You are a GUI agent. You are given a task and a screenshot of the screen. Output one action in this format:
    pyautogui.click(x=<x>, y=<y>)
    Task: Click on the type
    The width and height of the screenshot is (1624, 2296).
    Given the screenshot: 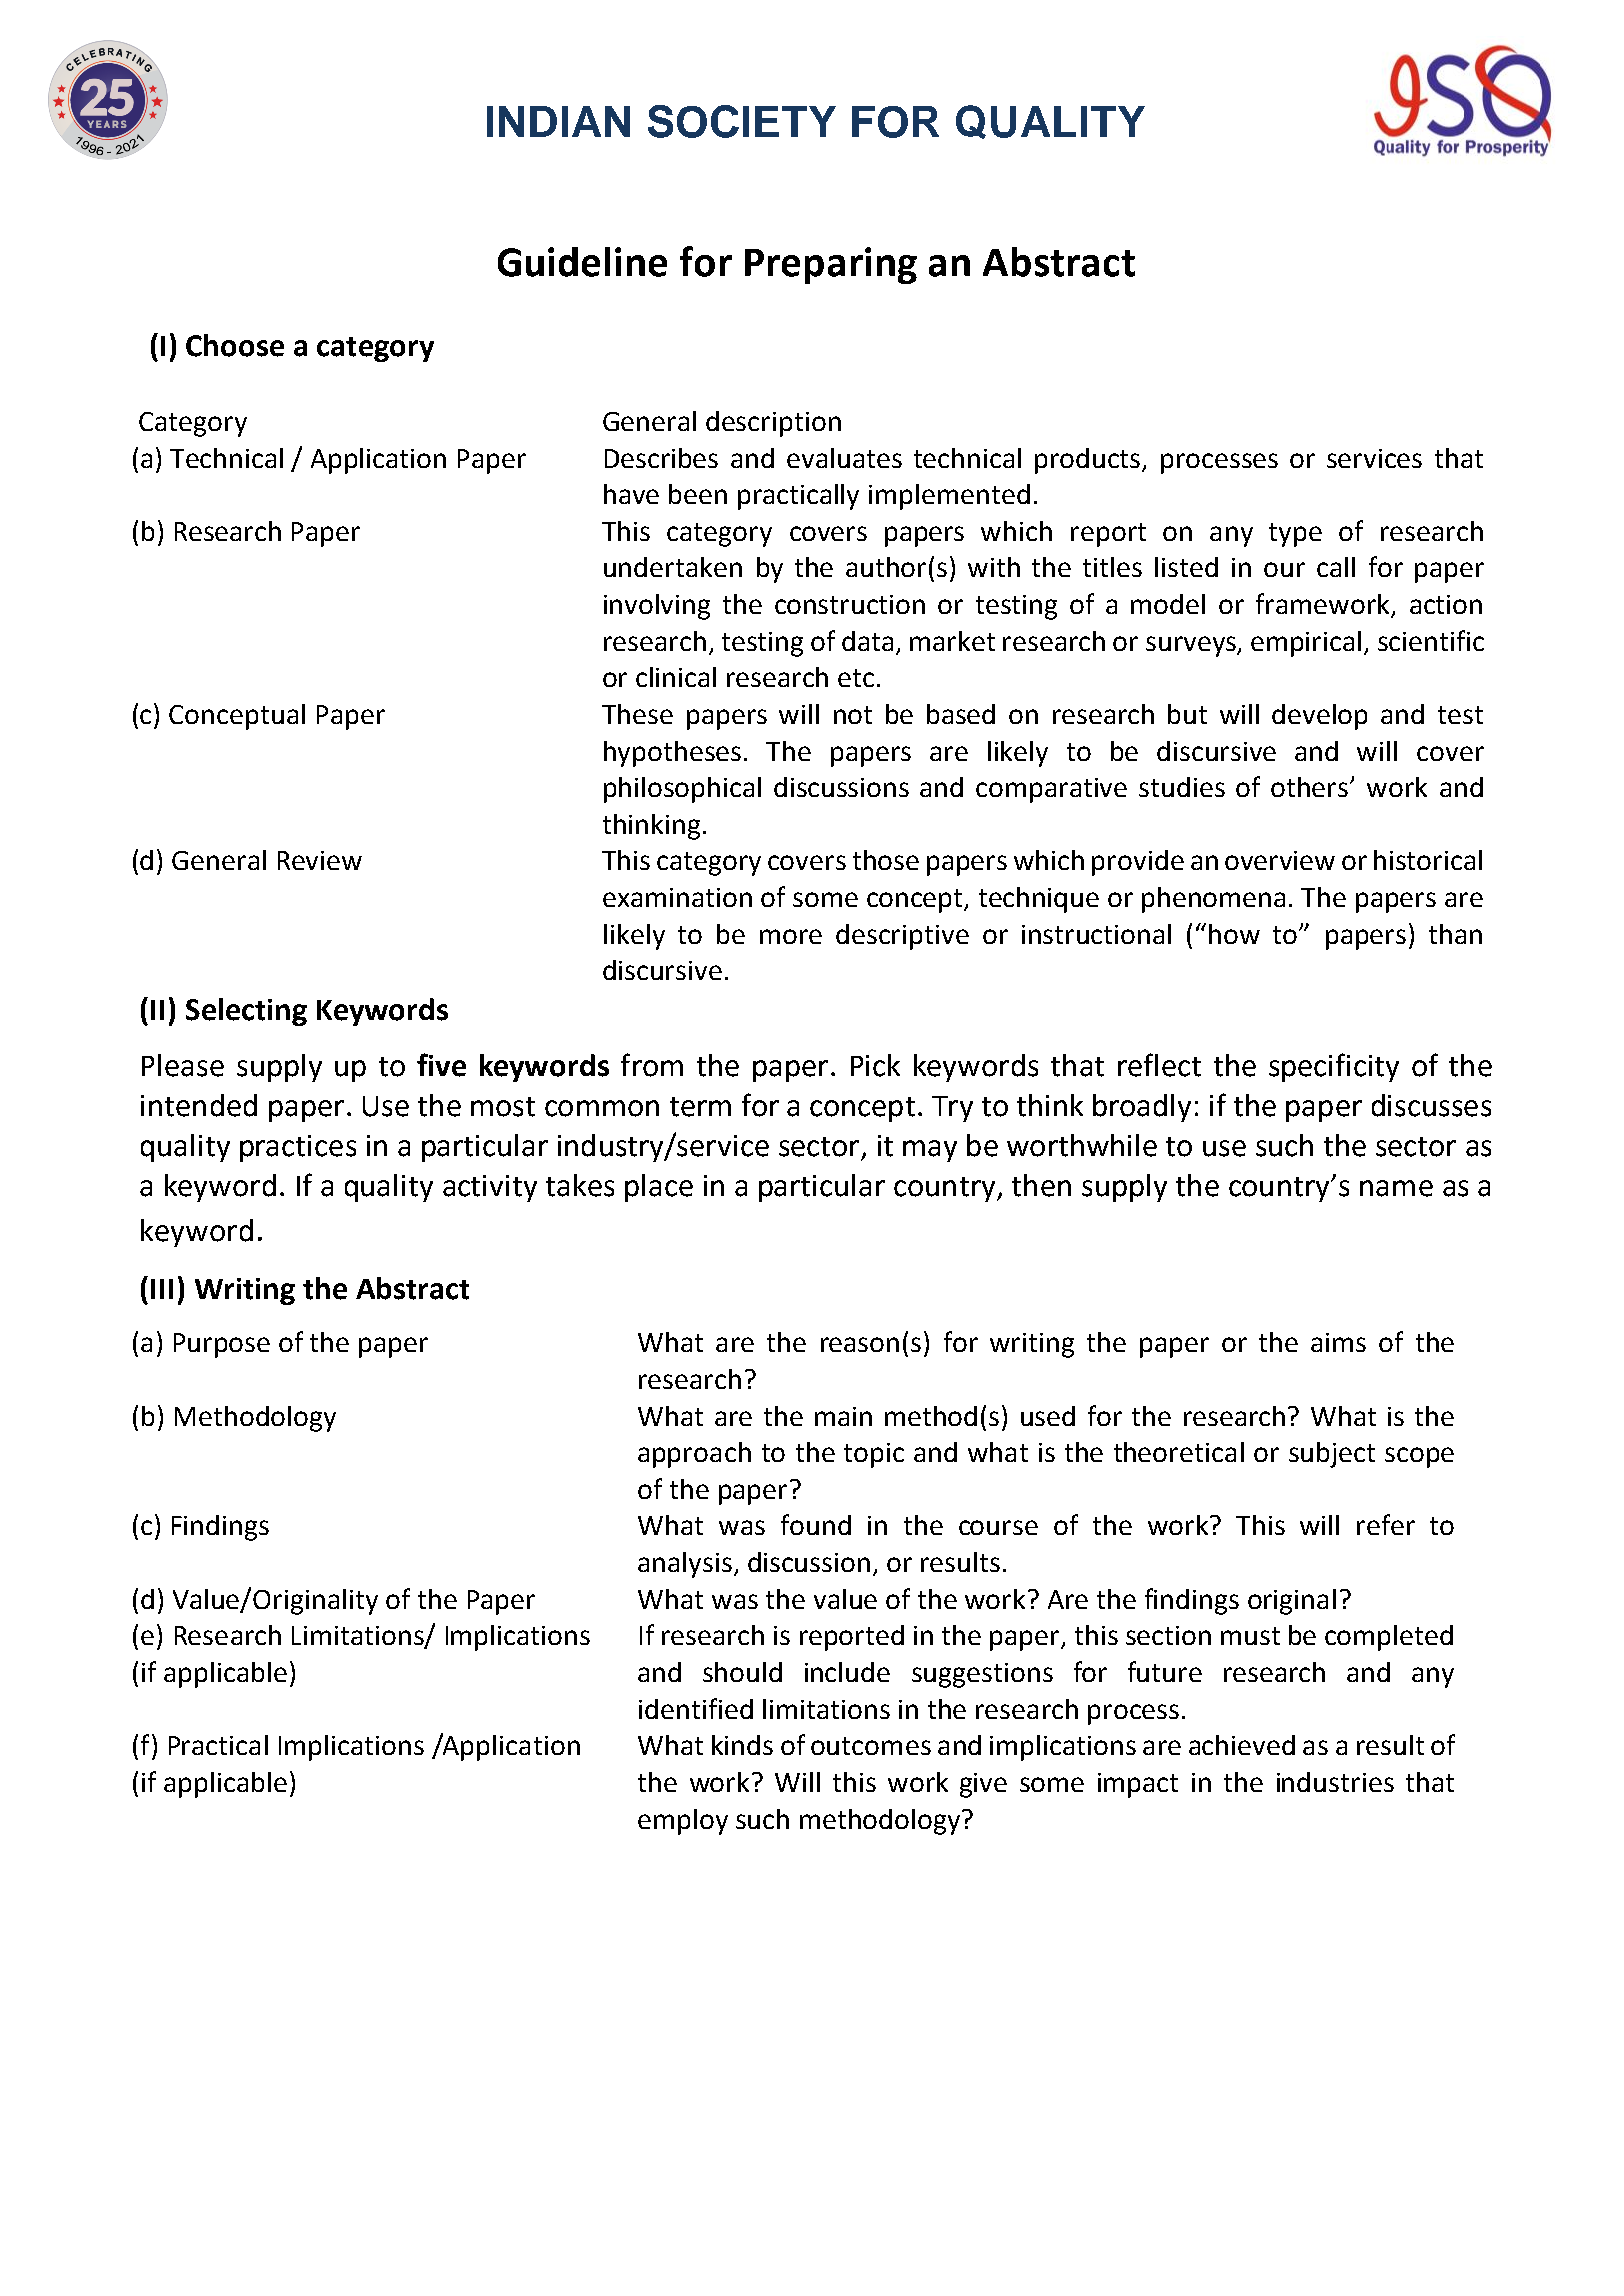 What is the action you would take?
    pyautogui.click(x=1295, y=535)
